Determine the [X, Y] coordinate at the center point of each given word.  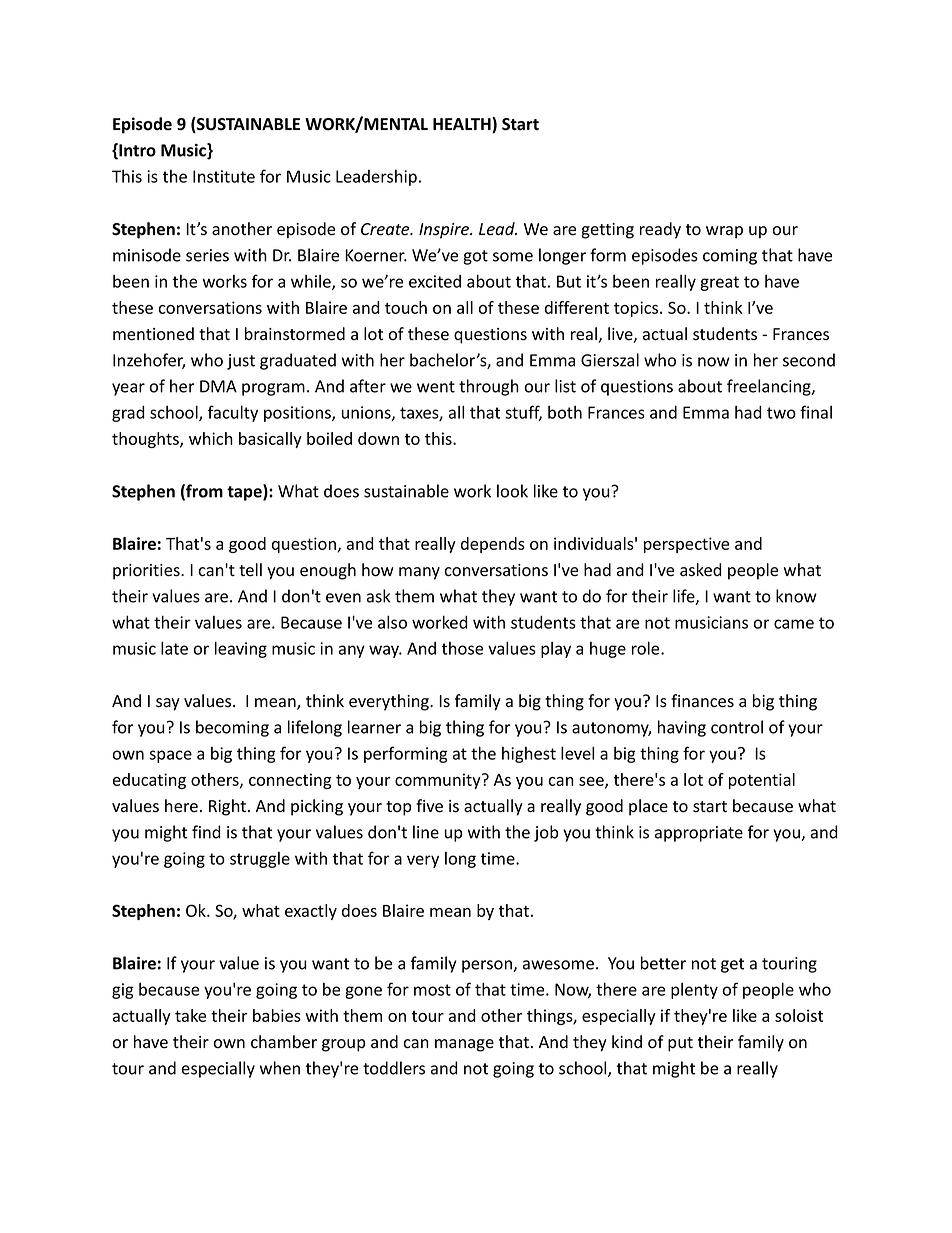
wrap [724, 232]
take [190, 1015]
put [680, 1044]
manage [464, 1045]
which [211, 438]
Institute [224, 176]
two [781, 413]
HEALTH [463, 125]
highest [529, 755]
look [512, 491]
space [170, 756]
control [737, 727]
